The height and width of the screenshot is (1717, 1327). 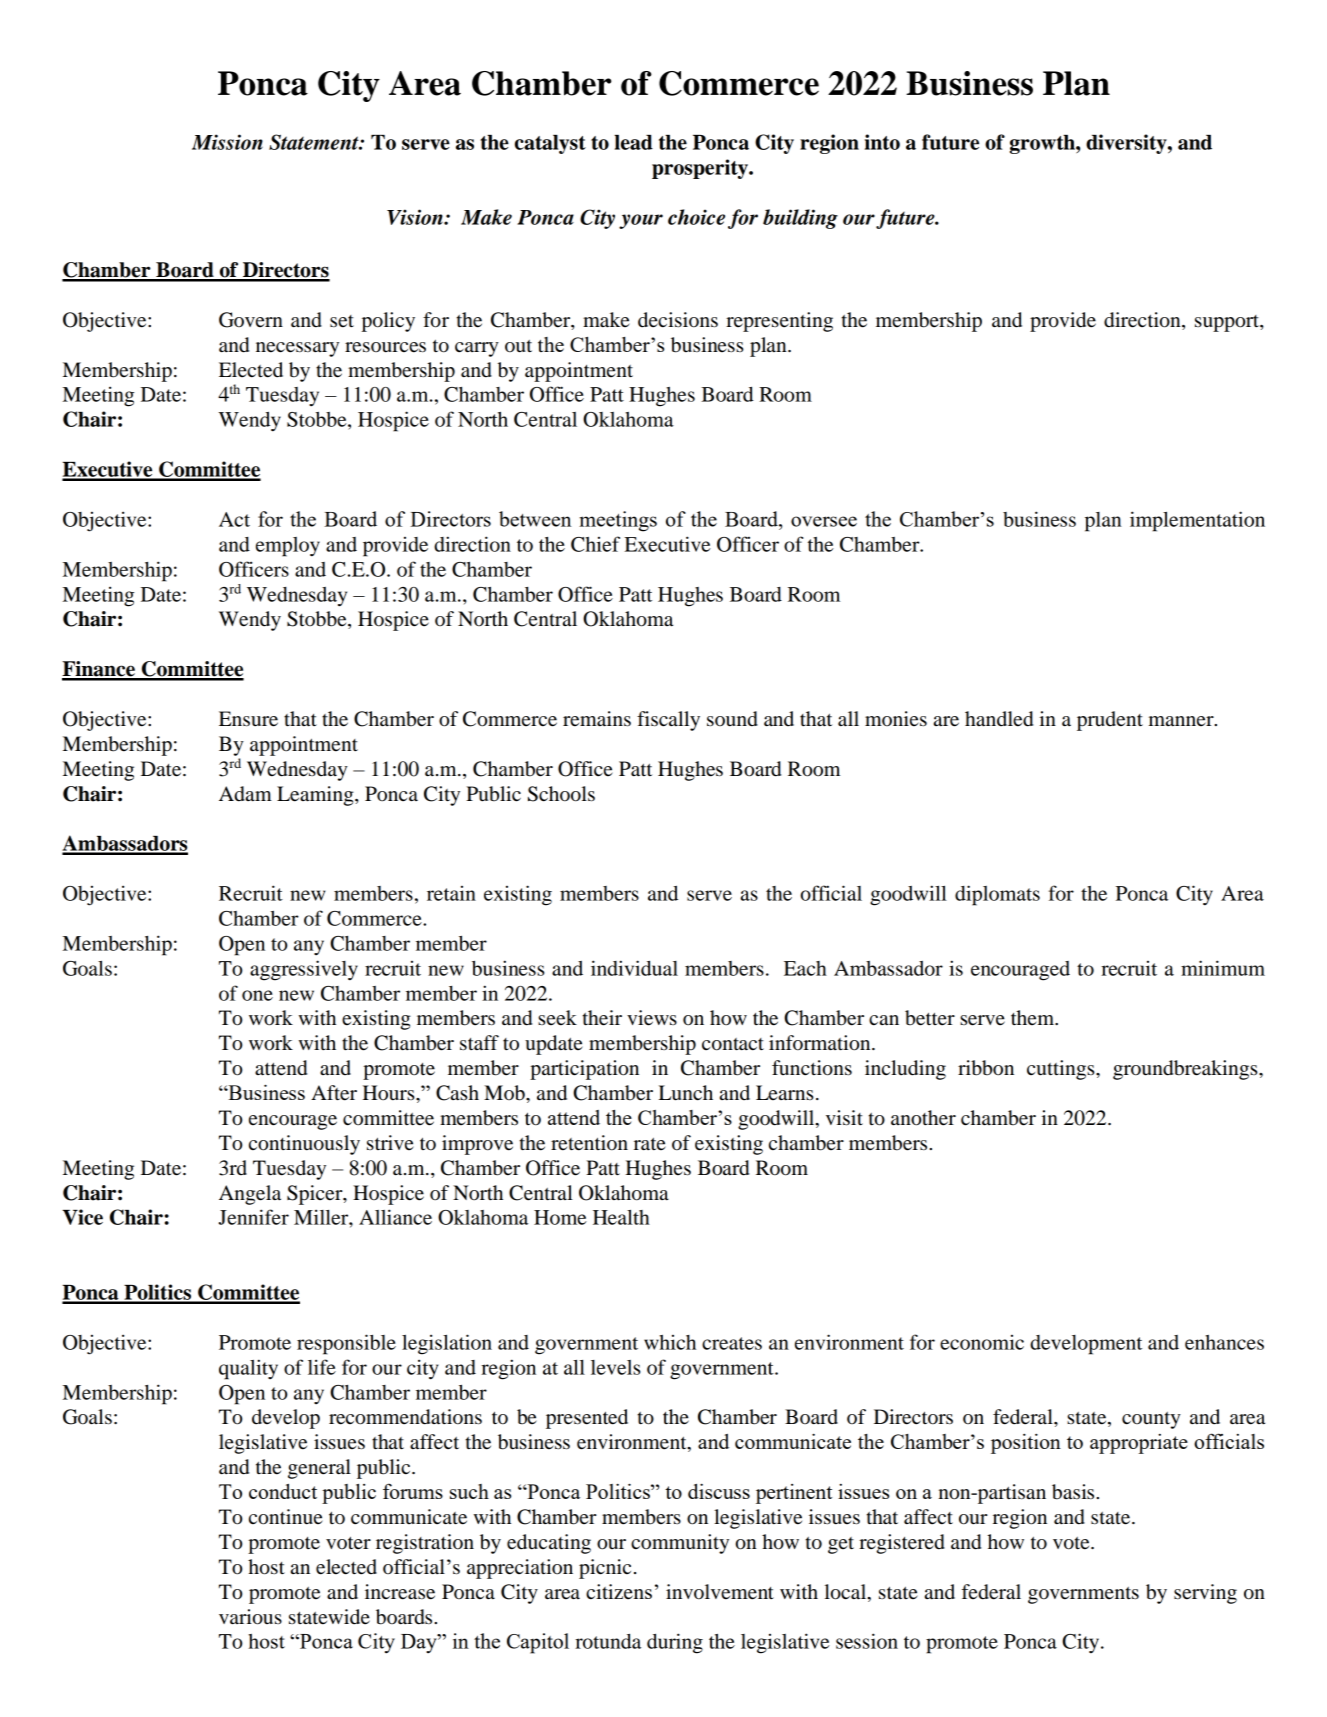 What do you see at coordinates (253, 1217) in the screenshot?
I see `Jennifer` at bounding box center [253, 1217].
